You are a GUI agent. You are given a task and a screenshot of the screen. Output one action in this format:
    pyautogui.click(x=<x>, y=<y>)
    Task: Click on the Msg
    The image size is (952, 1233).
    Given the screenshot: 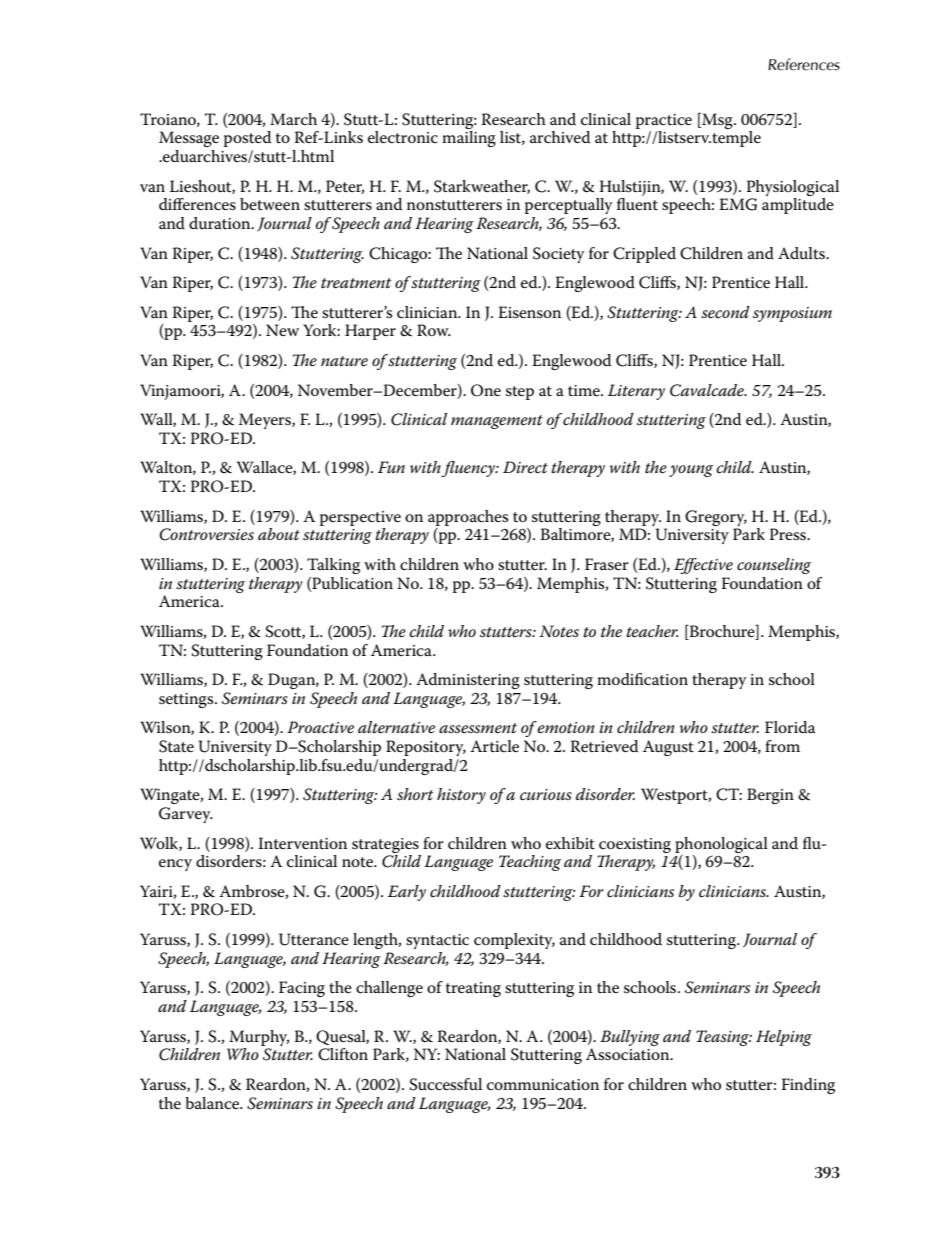 What is the action you would take?
    pyautogui.click(x=717, y=120)
